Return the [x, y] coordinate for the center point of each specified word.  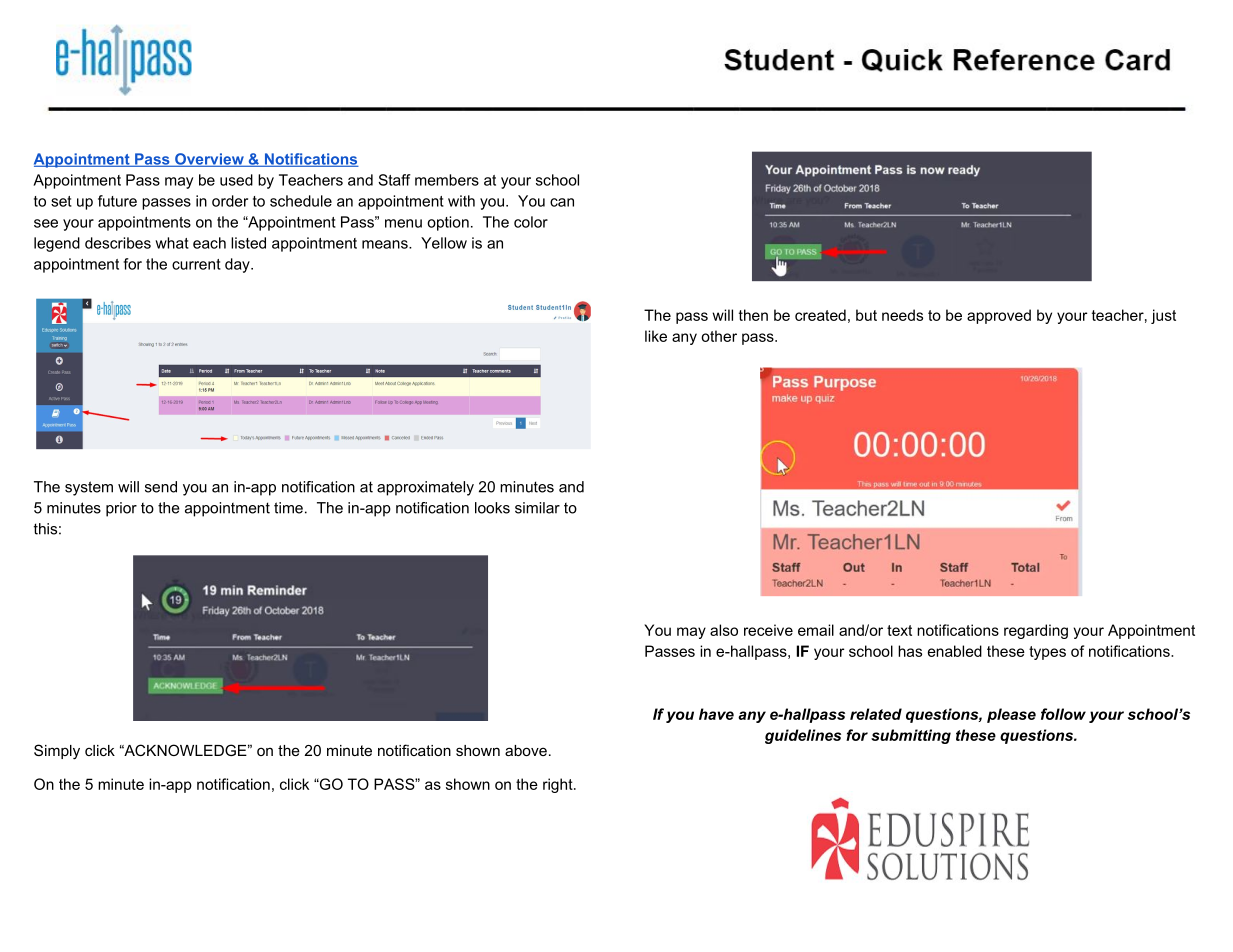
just [1163, 316]
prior [121, 509]
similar [537, 508]
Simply [57, 752]
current [196, 264]
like [656, 336]
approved [999, 316]
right [559, 785]
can [562, 202]
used [236, 180]
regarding [1036, 631]
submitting [911, 736]
